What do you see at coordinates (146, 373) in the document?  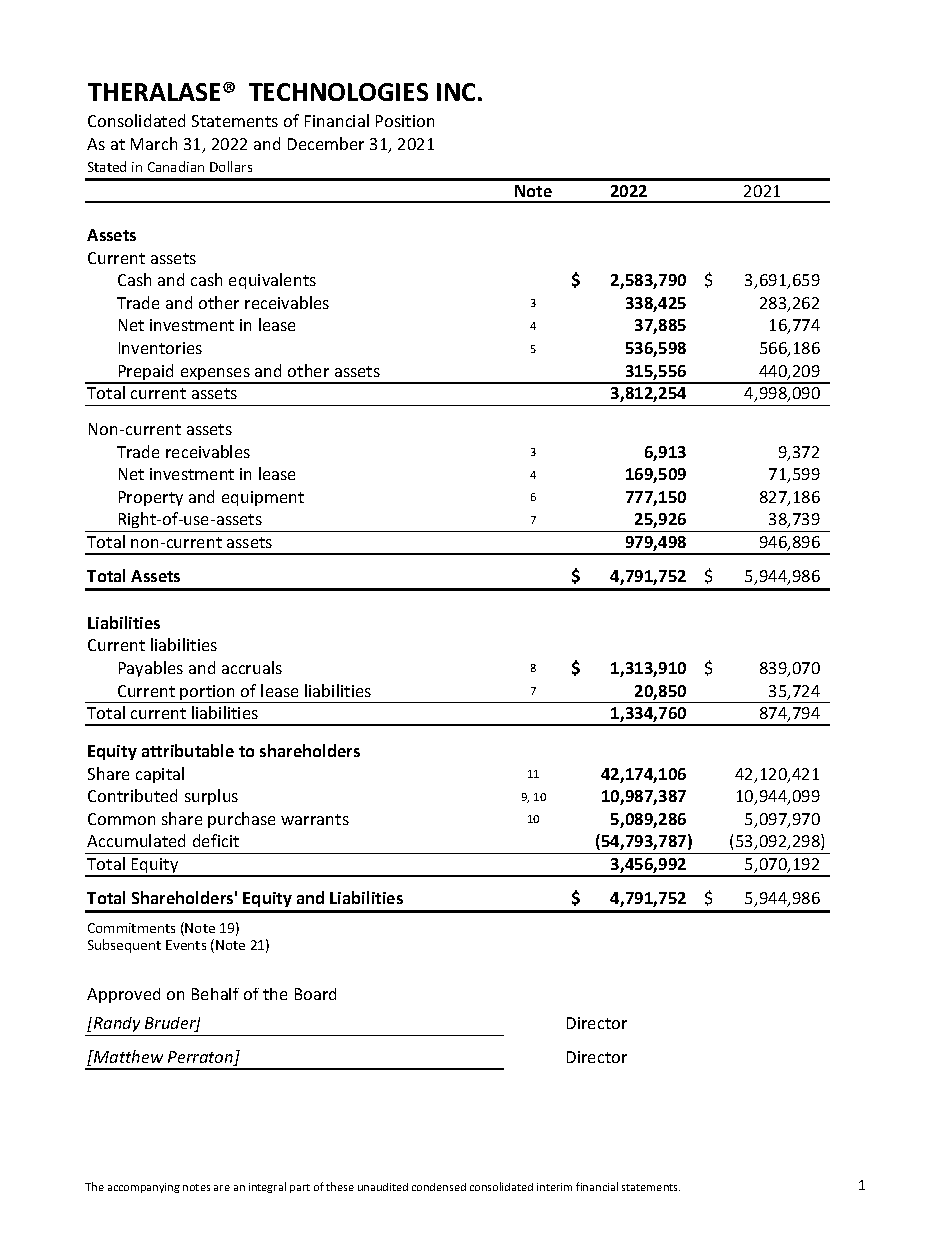 I see `Prepaid` at bounding box center [146, 373].
